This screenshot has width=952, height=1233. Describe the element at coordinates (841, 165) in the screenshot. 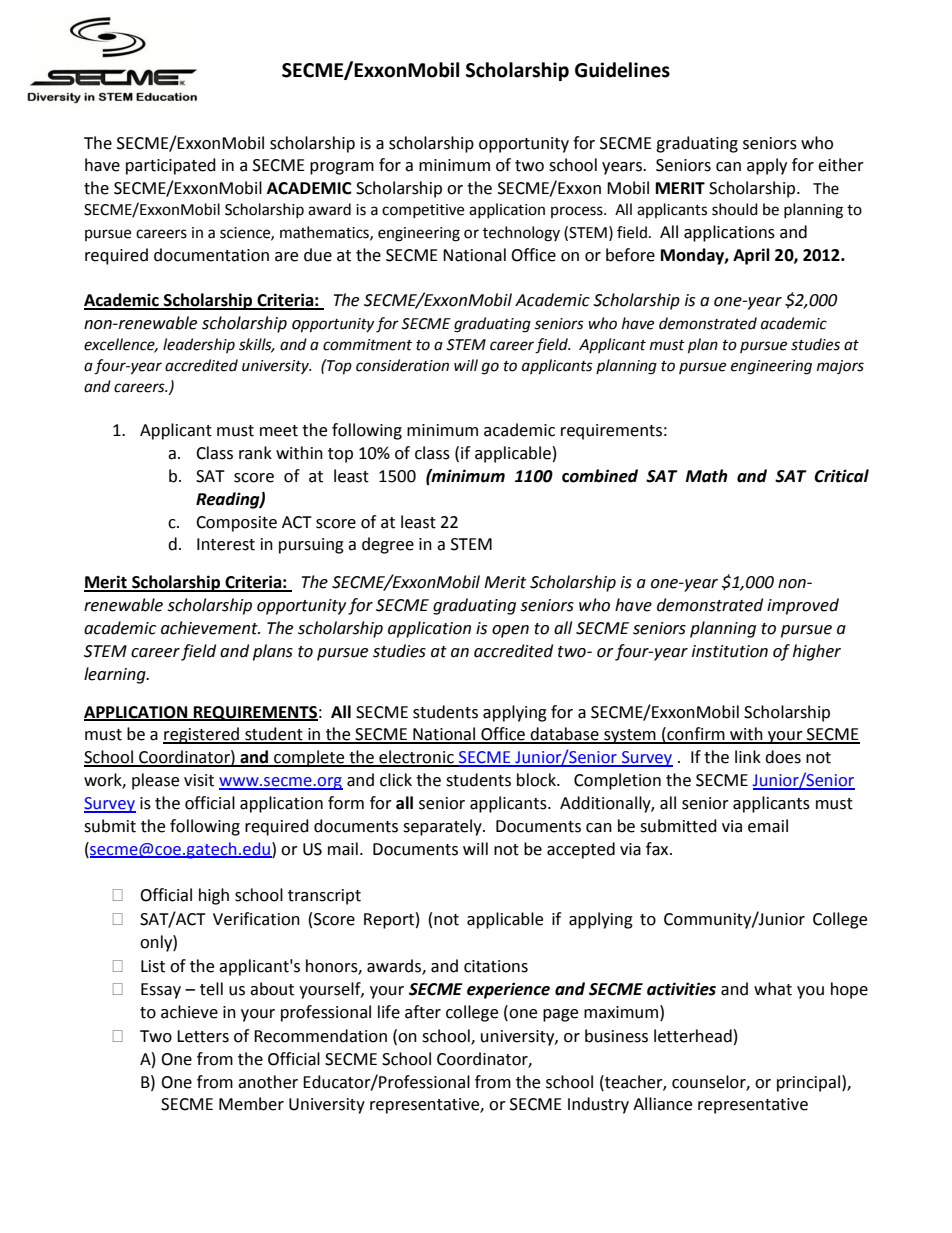

I see `either` at that location.
